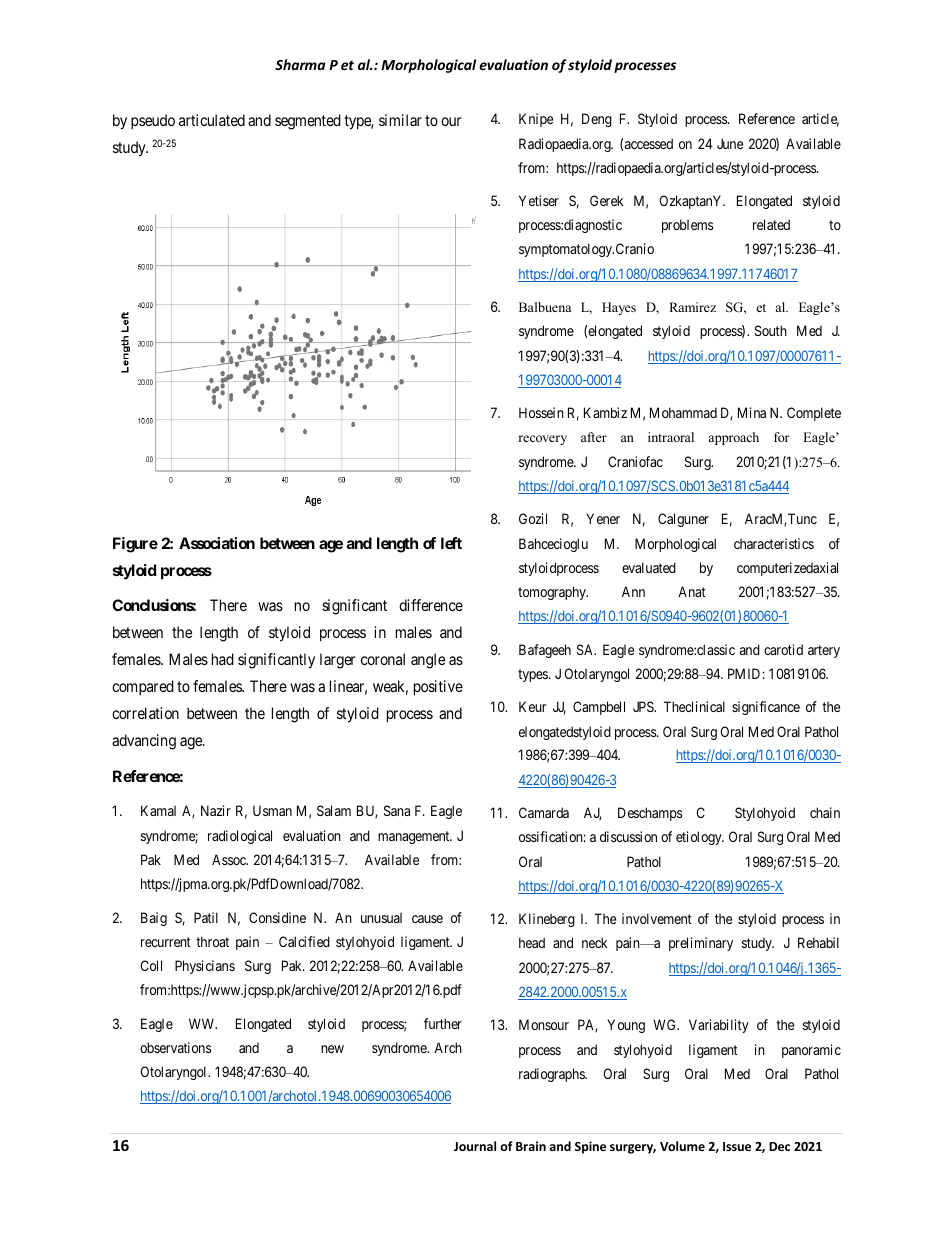 This screenshot has height=1233, width=952. I want to click on significance, so click(766, 708).
